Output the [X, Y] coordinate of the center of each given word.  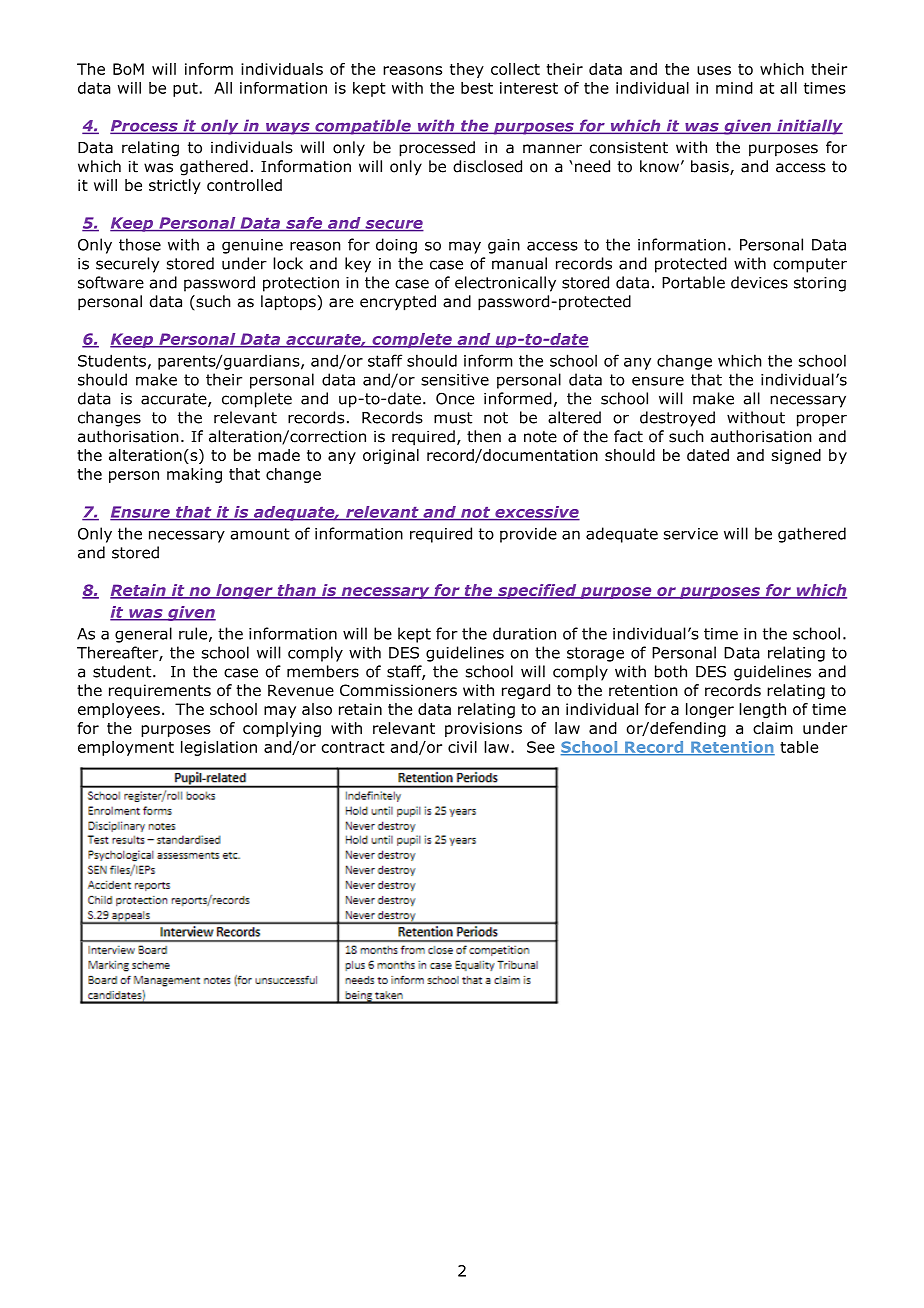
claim [773, 728]
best [477, 88]
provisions [483, 729]
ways [288, 128]
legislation [219, 748]
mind [734, 88]
